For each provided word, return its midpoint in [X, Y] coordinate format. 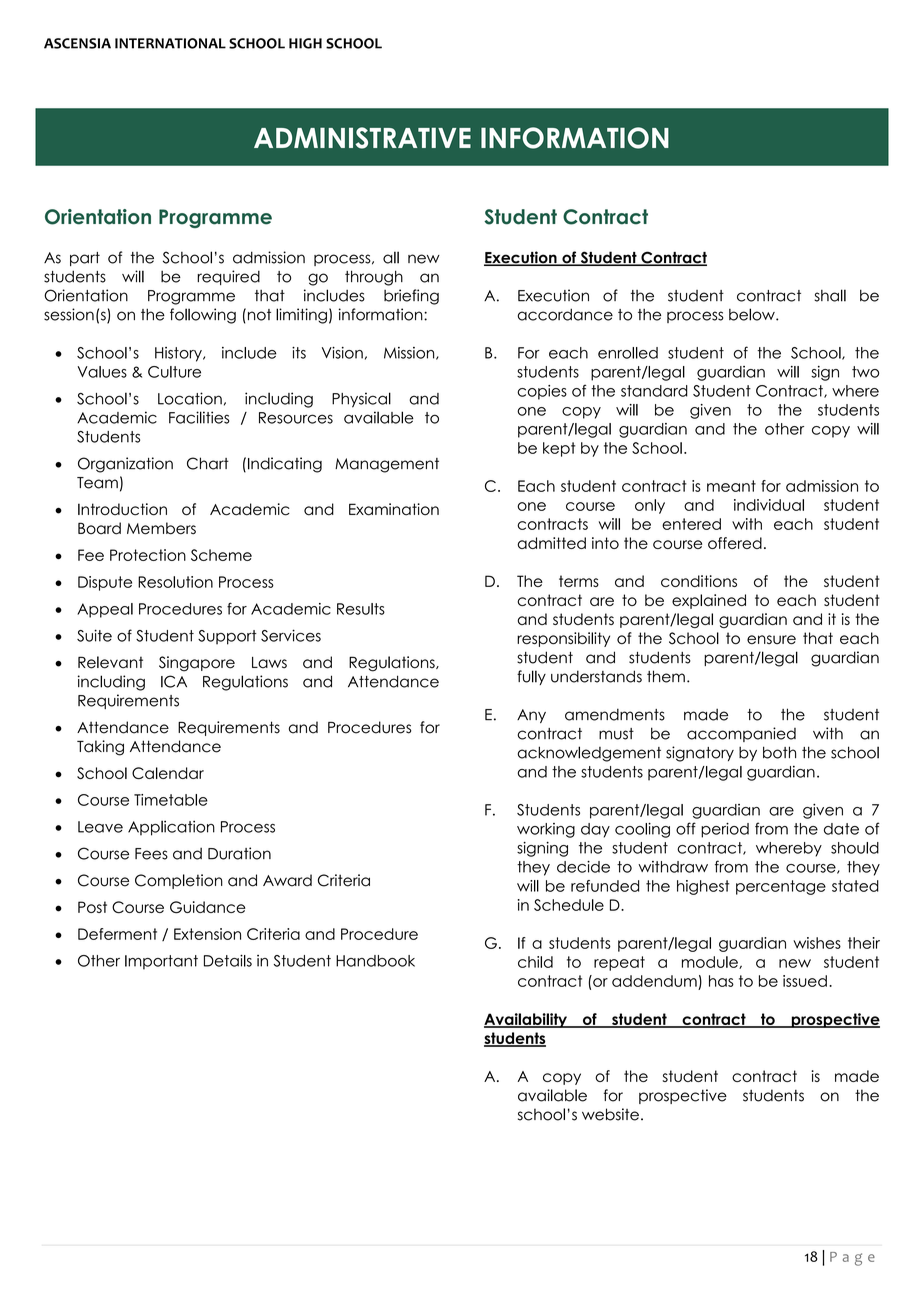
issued [805, 981]
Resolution [175, 582]
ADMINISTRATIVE [362, 138]
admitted [551, 543]
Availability [526, 1020]
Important [161, 962]
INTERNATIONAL [170, 43]
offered [735, 543]
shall [830, 295]
